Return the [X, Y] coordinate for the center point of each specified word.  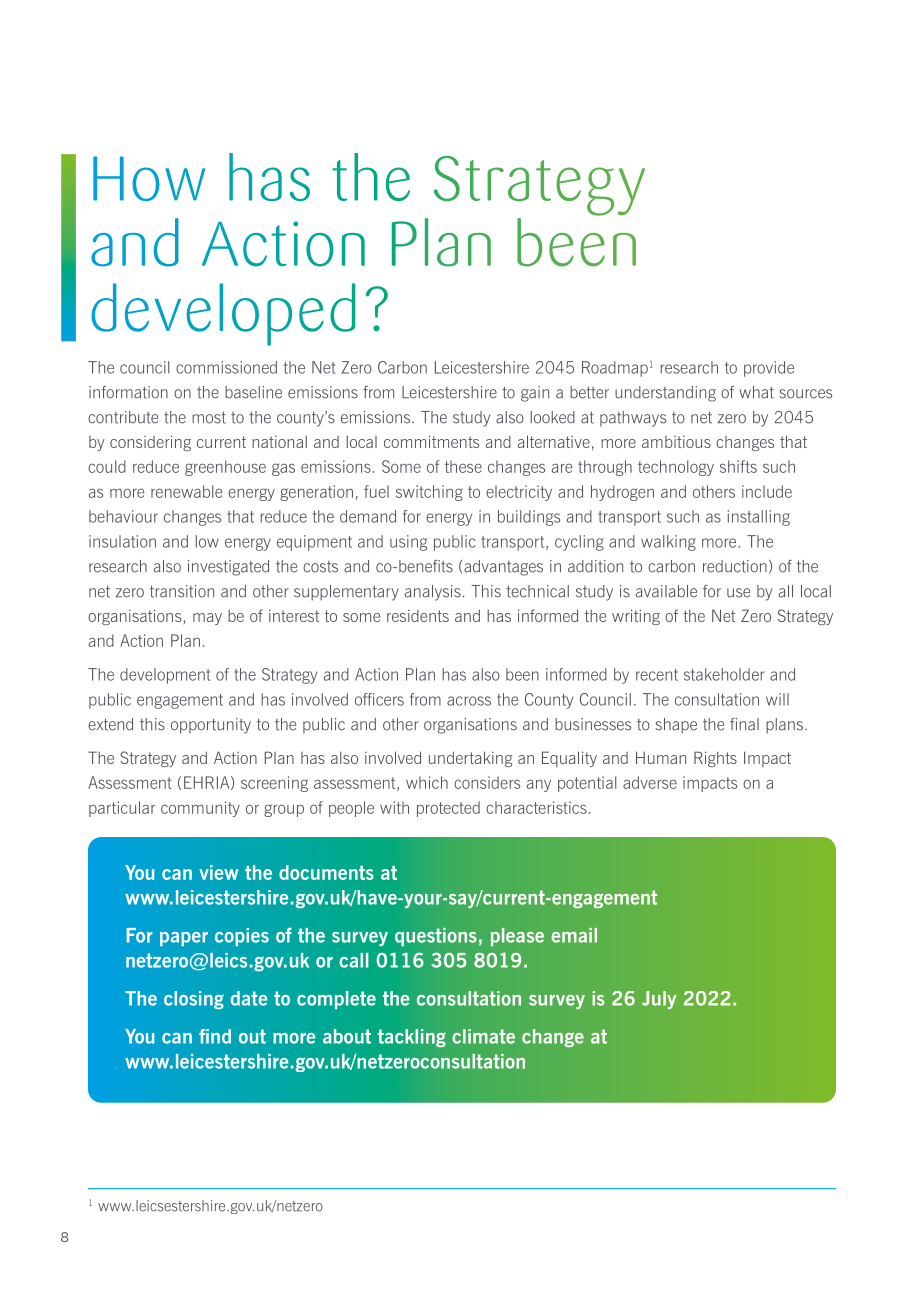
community [200, 809]
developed [223, 314]
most [209, 417]
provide [769, 369]
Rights [715, 759]
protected [448, 809]
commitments [431, 441]
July [659, 1000]
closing [194, 1000]
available [666, 591]
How [149, 178]
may [207, 619]
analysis [433, 593]
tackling [412, 1038]
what [756, 392]
